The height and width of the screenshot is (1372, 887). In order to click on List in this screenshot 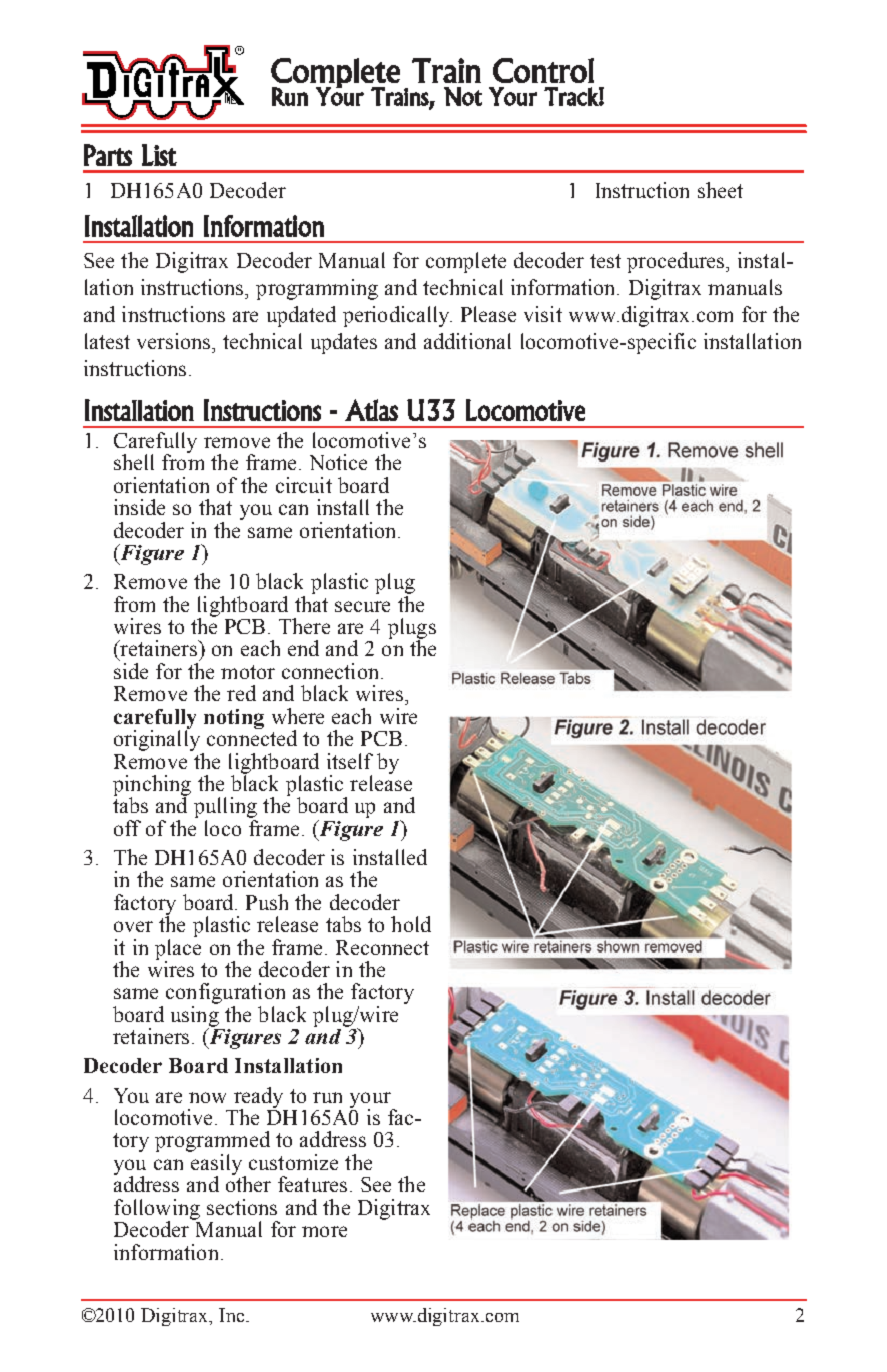, I will do `click(159, 155)`.
